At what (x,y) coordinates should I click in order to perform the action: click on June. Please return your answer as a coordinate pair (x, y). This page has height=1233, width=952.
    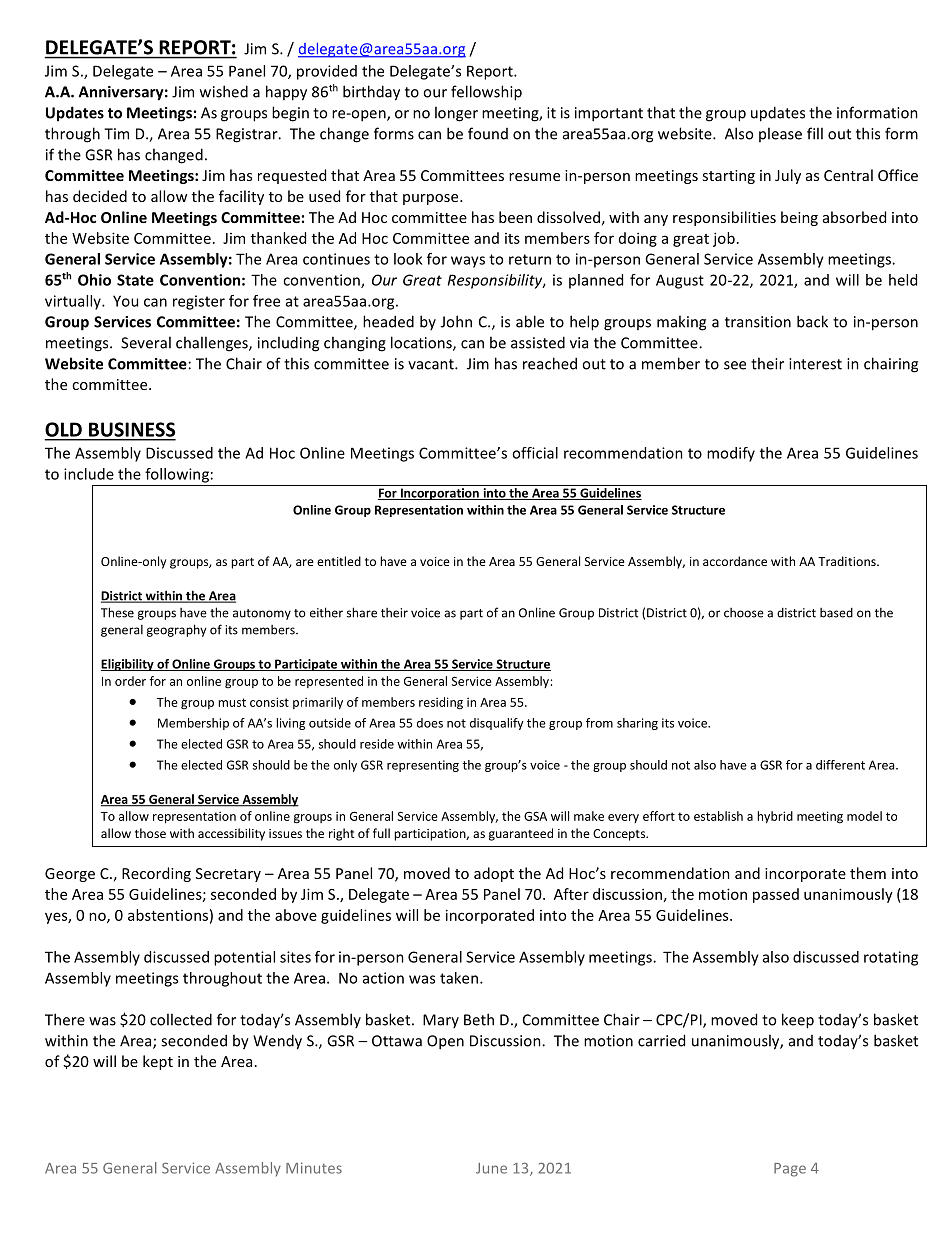
    Looking at the image, I should click on (491, 1168).
